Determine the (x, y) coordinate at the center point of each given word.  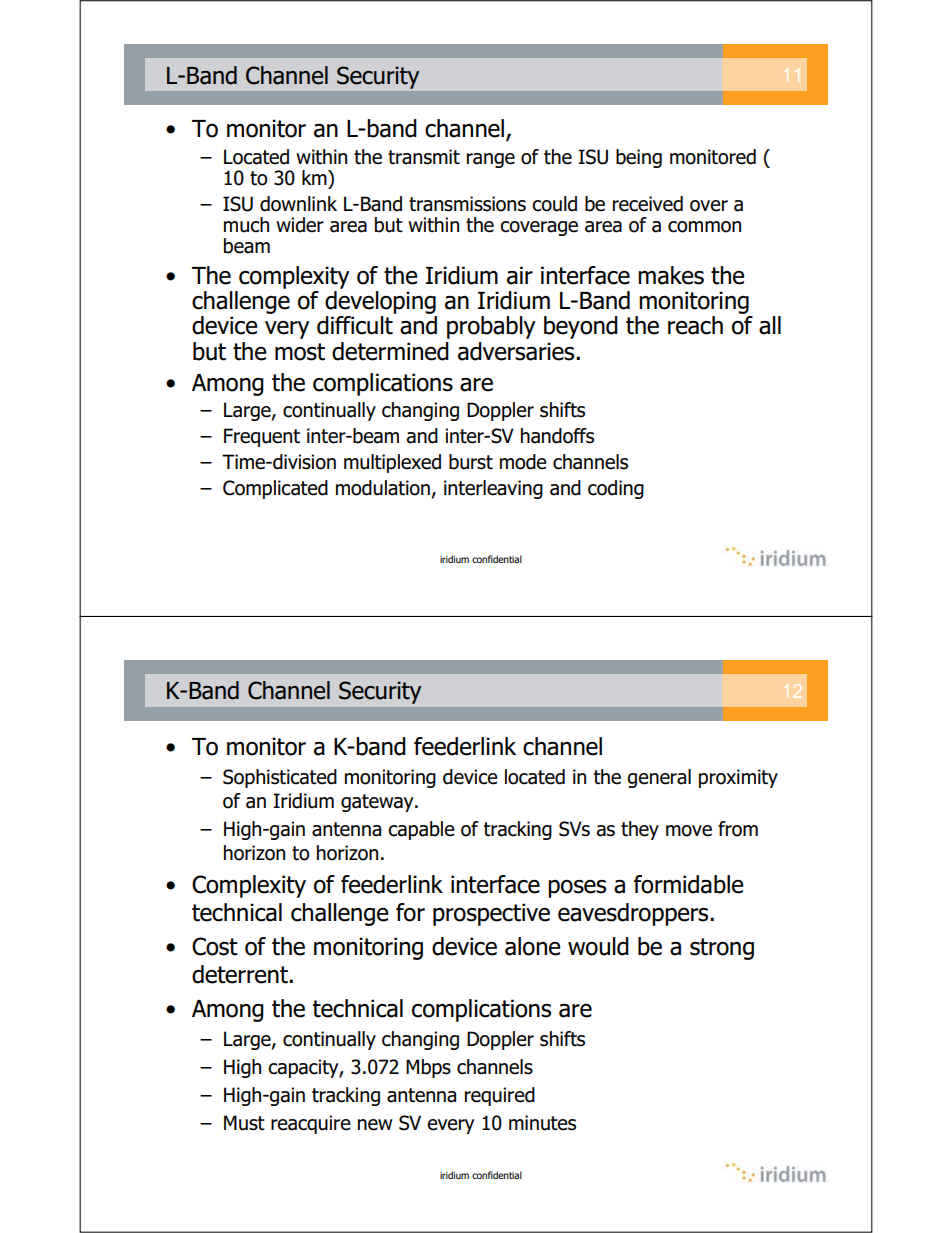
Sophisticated (280, 778)
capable (421, 830)
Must (244, 1123)
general (659, 778)
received (648, 204)
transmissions (467, 204)
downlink (298, 204)
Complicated (275, 489)
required (500, 1096)
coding (616, 489)
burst (471, 462)
